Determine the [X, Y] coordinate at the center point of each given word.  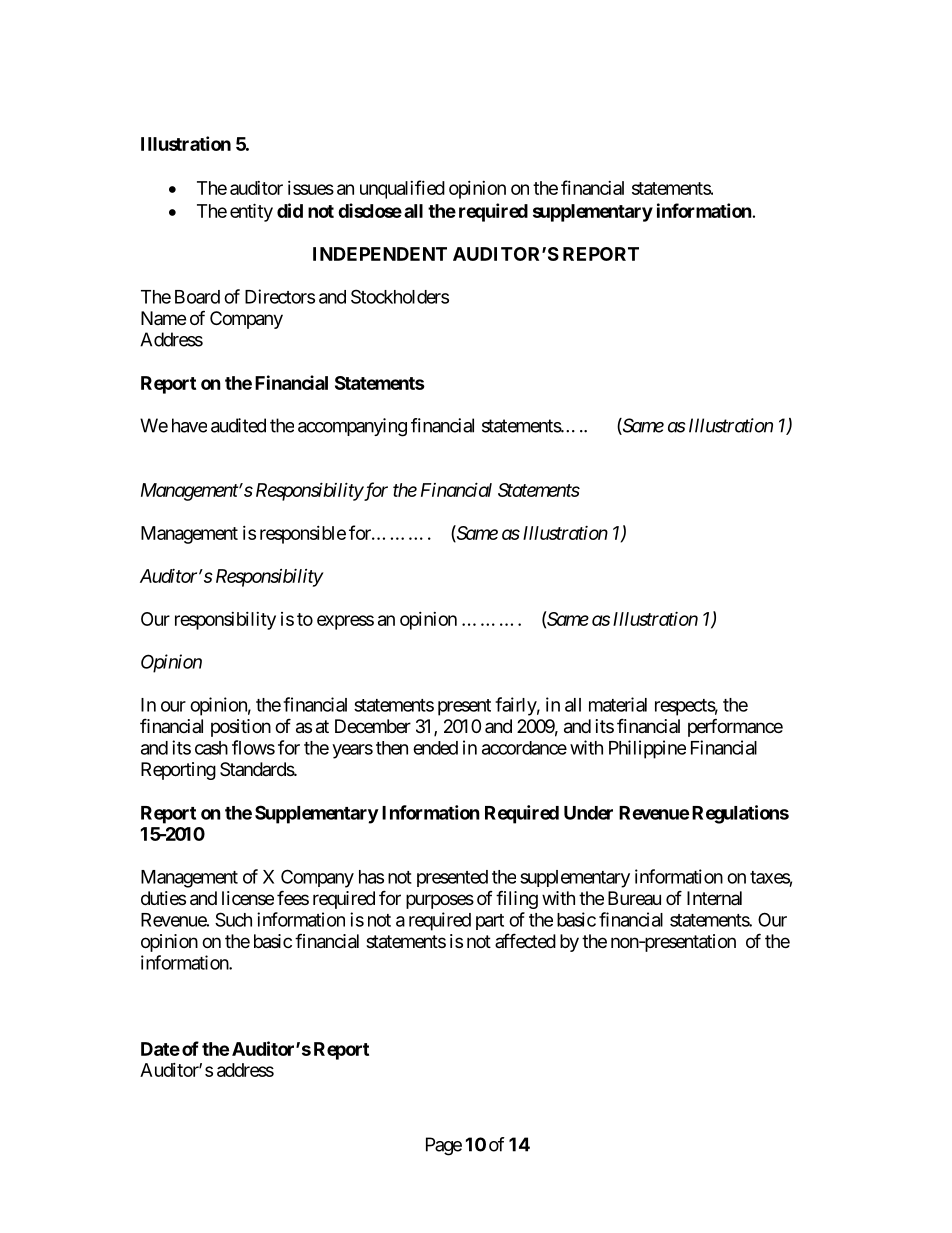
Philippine [647, 749]
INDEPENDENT [380, 254]
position [241, 728]
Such [233, 919]
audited [238, 425]
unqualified [402, 189]
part [490, 922]
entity [251, 212]
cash [211, 748]
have [189, 425]
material [618, 704]
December [373, 726]
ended [435, 748]
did [290, 210]
